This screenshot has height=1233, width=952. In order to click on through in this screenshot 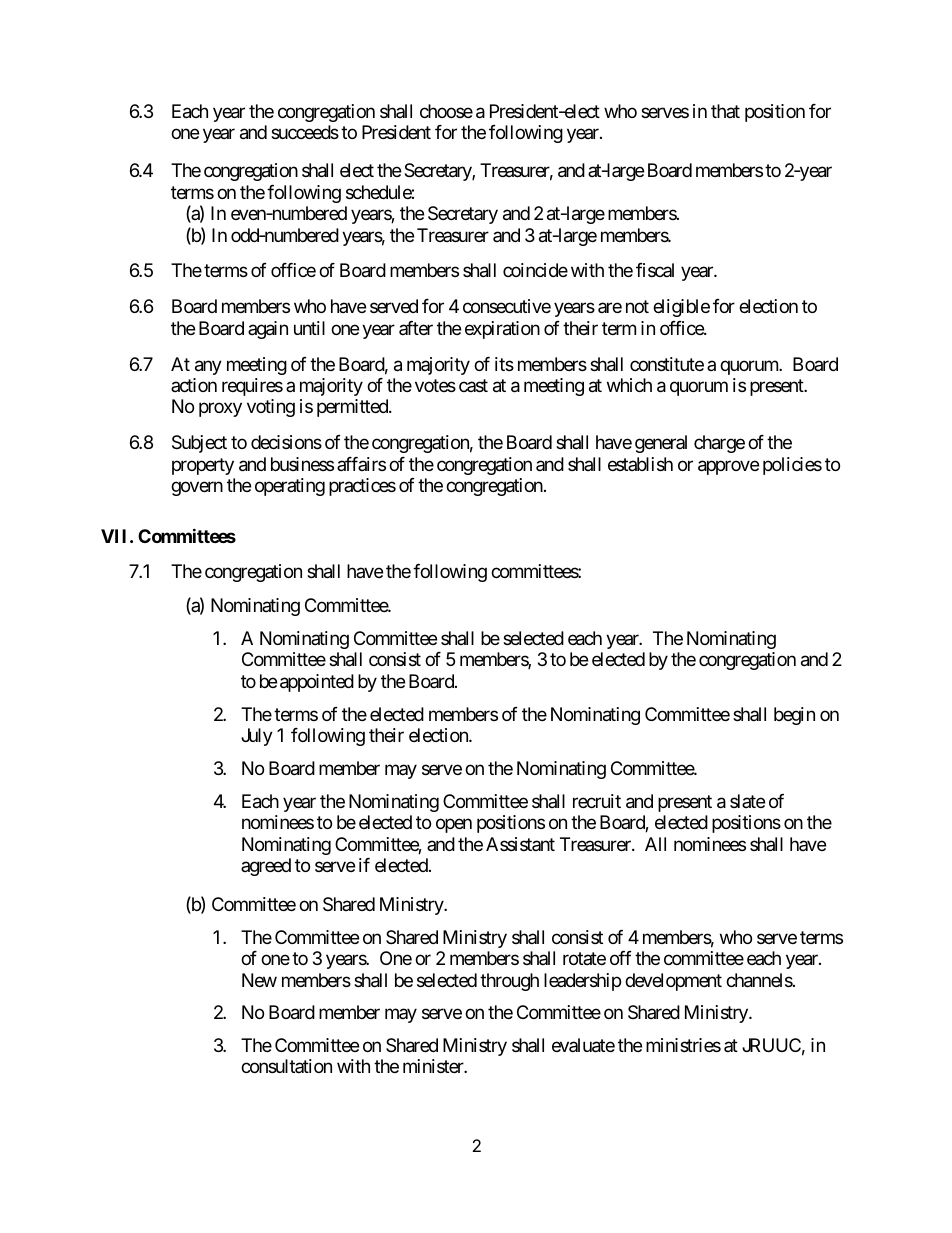, I will do `click(509, 982)`.
